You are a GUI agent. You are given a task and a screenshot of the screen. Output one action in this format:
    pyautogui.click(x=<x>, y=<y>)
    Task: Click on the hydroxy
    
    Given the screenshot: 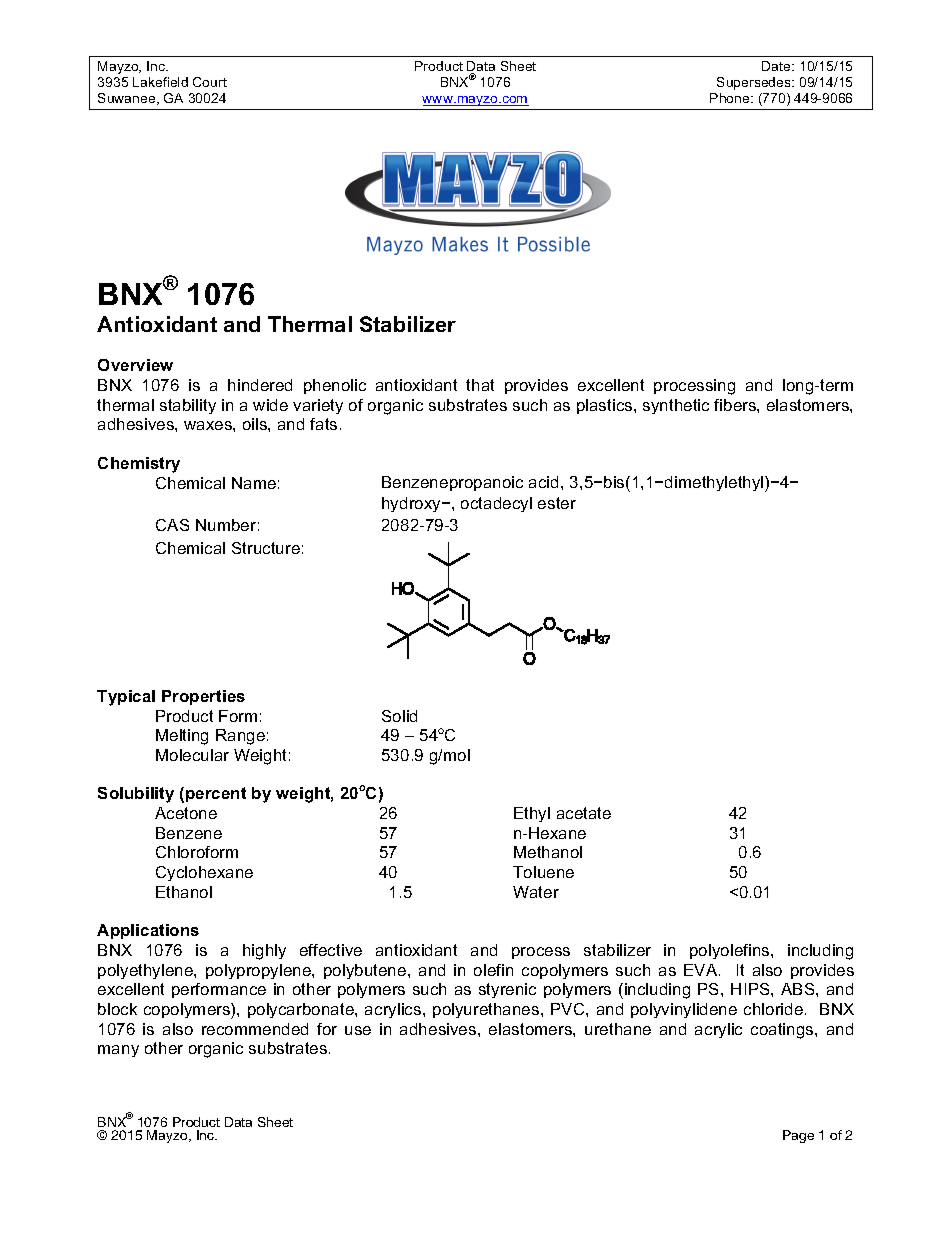 What is the action you would take?
    pyautogui.click(x=413, y=504)
